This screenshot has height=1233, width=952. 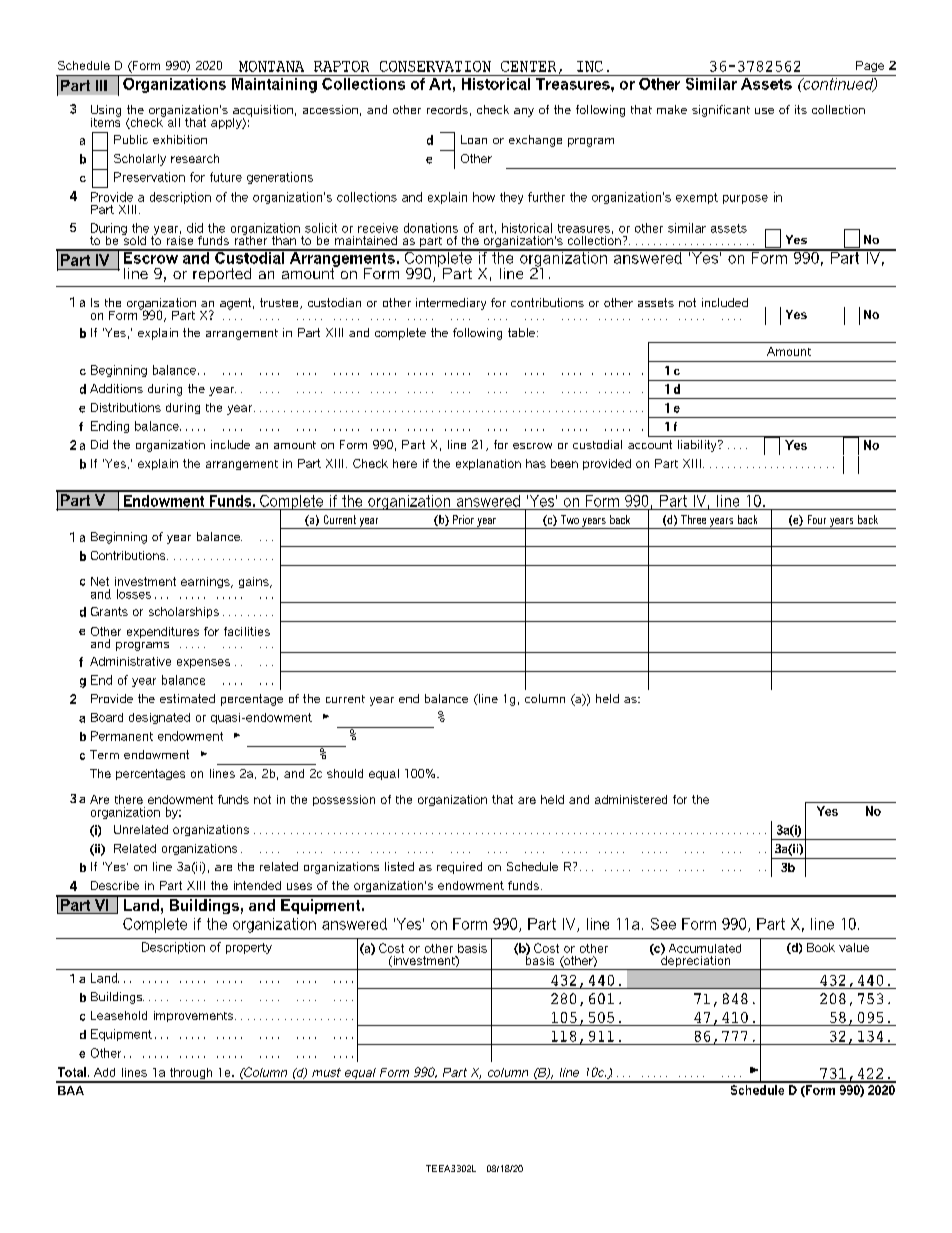 I want to click on Book, so click(x=821, y=947).
